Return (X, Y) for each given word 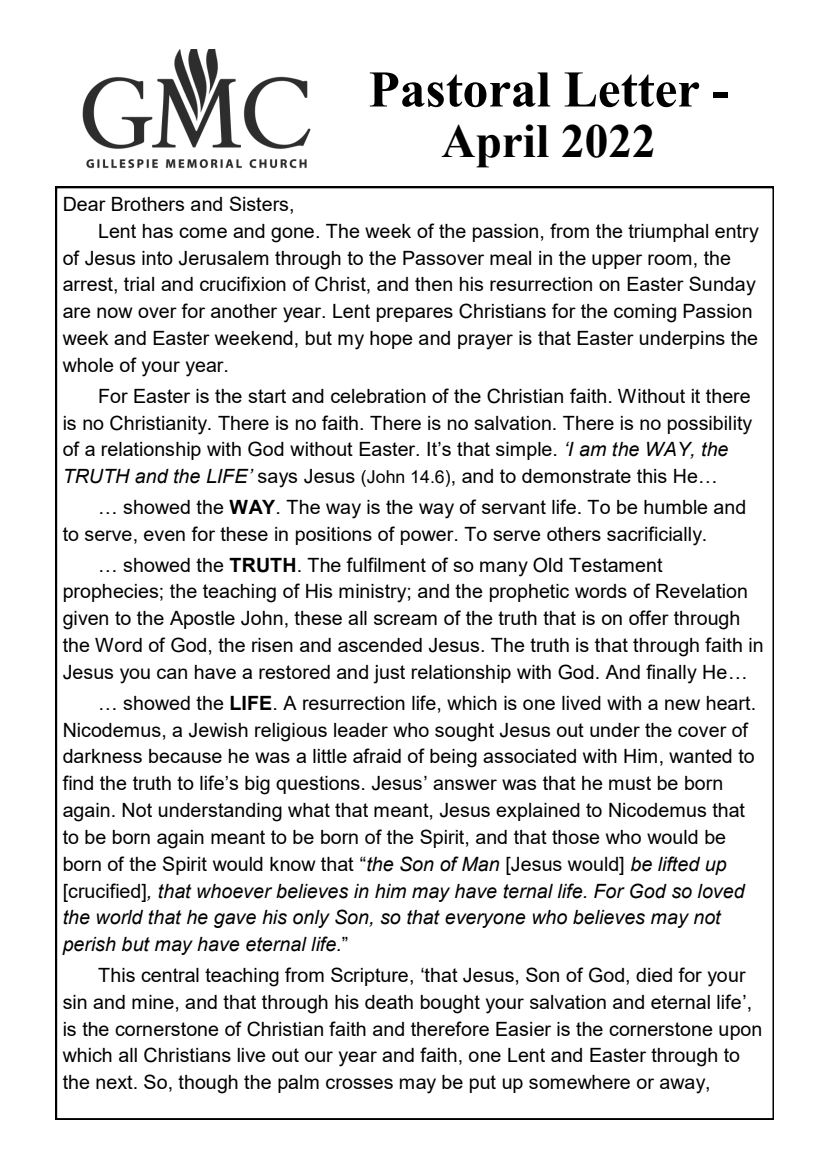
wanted (700, 756)
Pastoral (460, 89)
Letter (631, 89)
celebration (378, 396)
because (185, 756)
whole (88, 365)
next (115, 1082)
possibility (710, 425)
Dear (85, 204)
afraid (377, 755)
